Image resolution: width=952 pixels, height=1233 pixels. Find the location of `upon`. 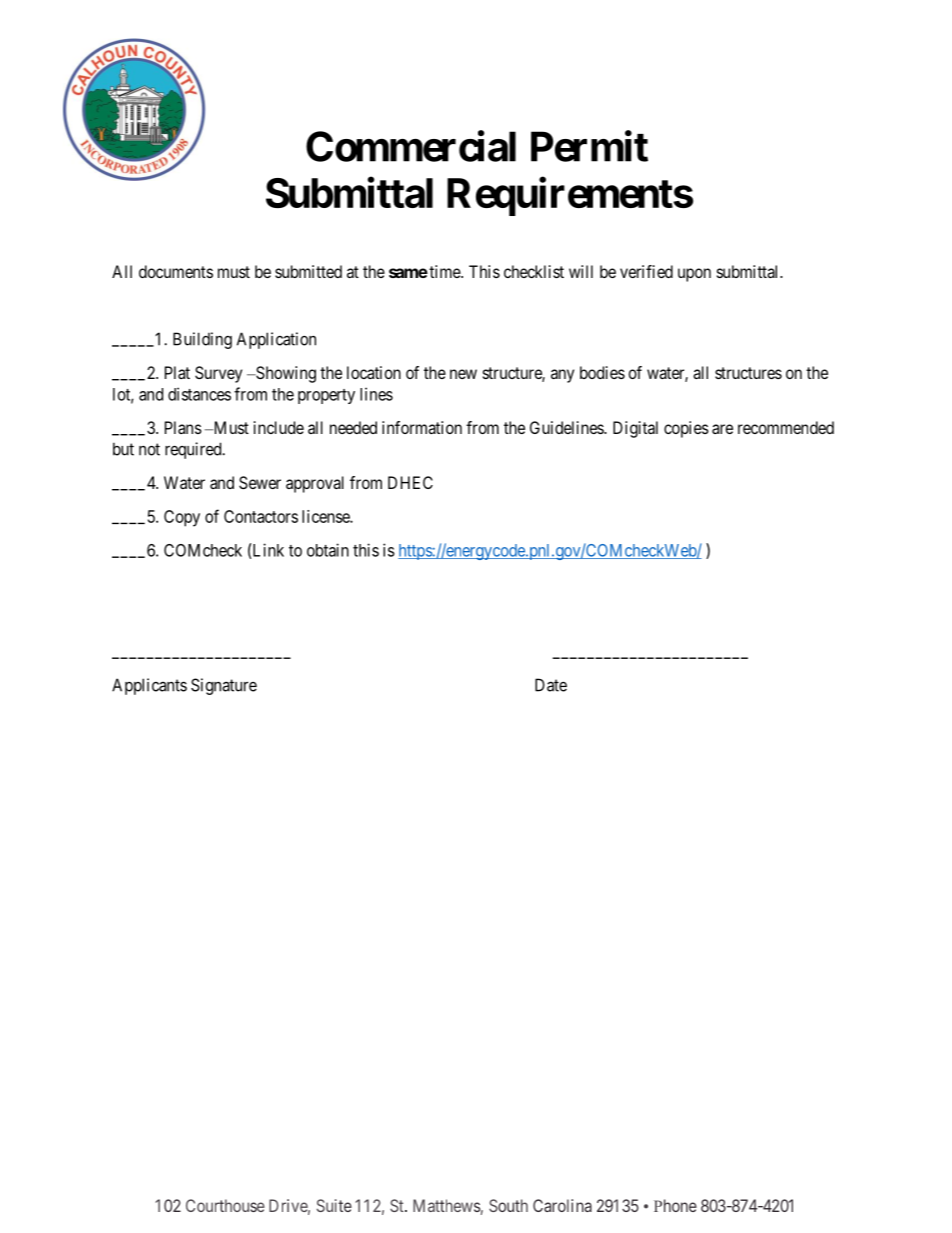

upon is located at coordinates (694, 275).
